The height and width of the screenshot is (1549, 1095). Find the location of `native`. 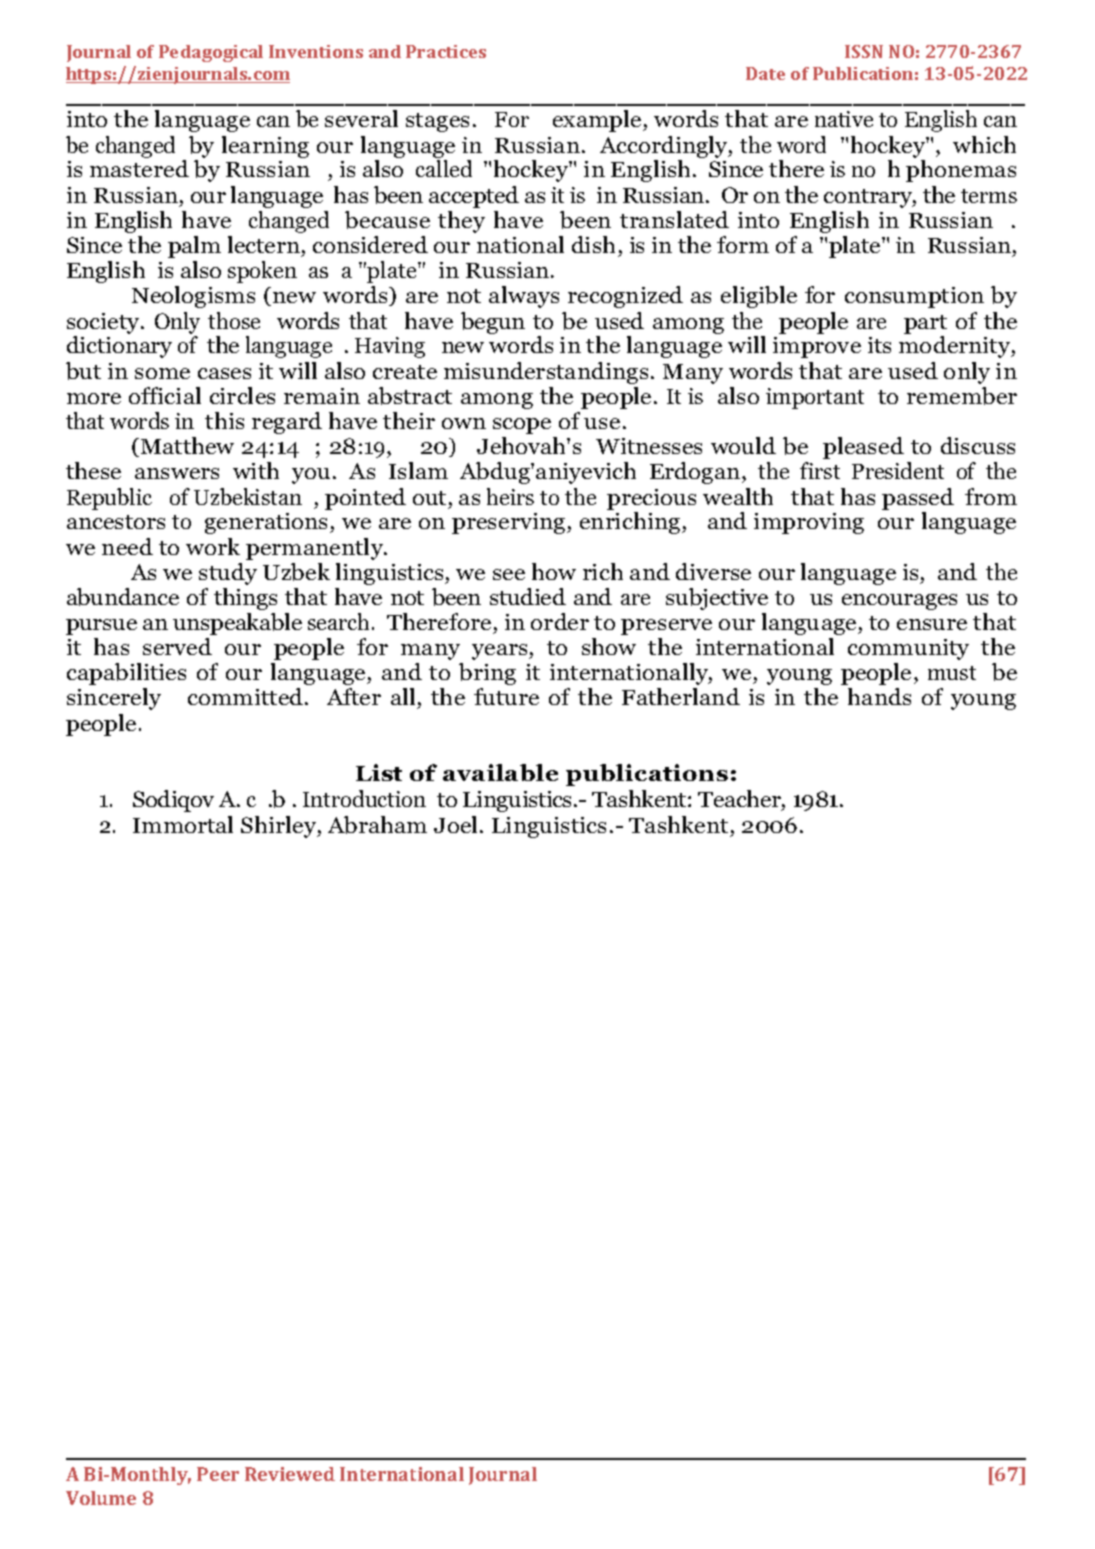

native is located at coordinates (844, 119).
